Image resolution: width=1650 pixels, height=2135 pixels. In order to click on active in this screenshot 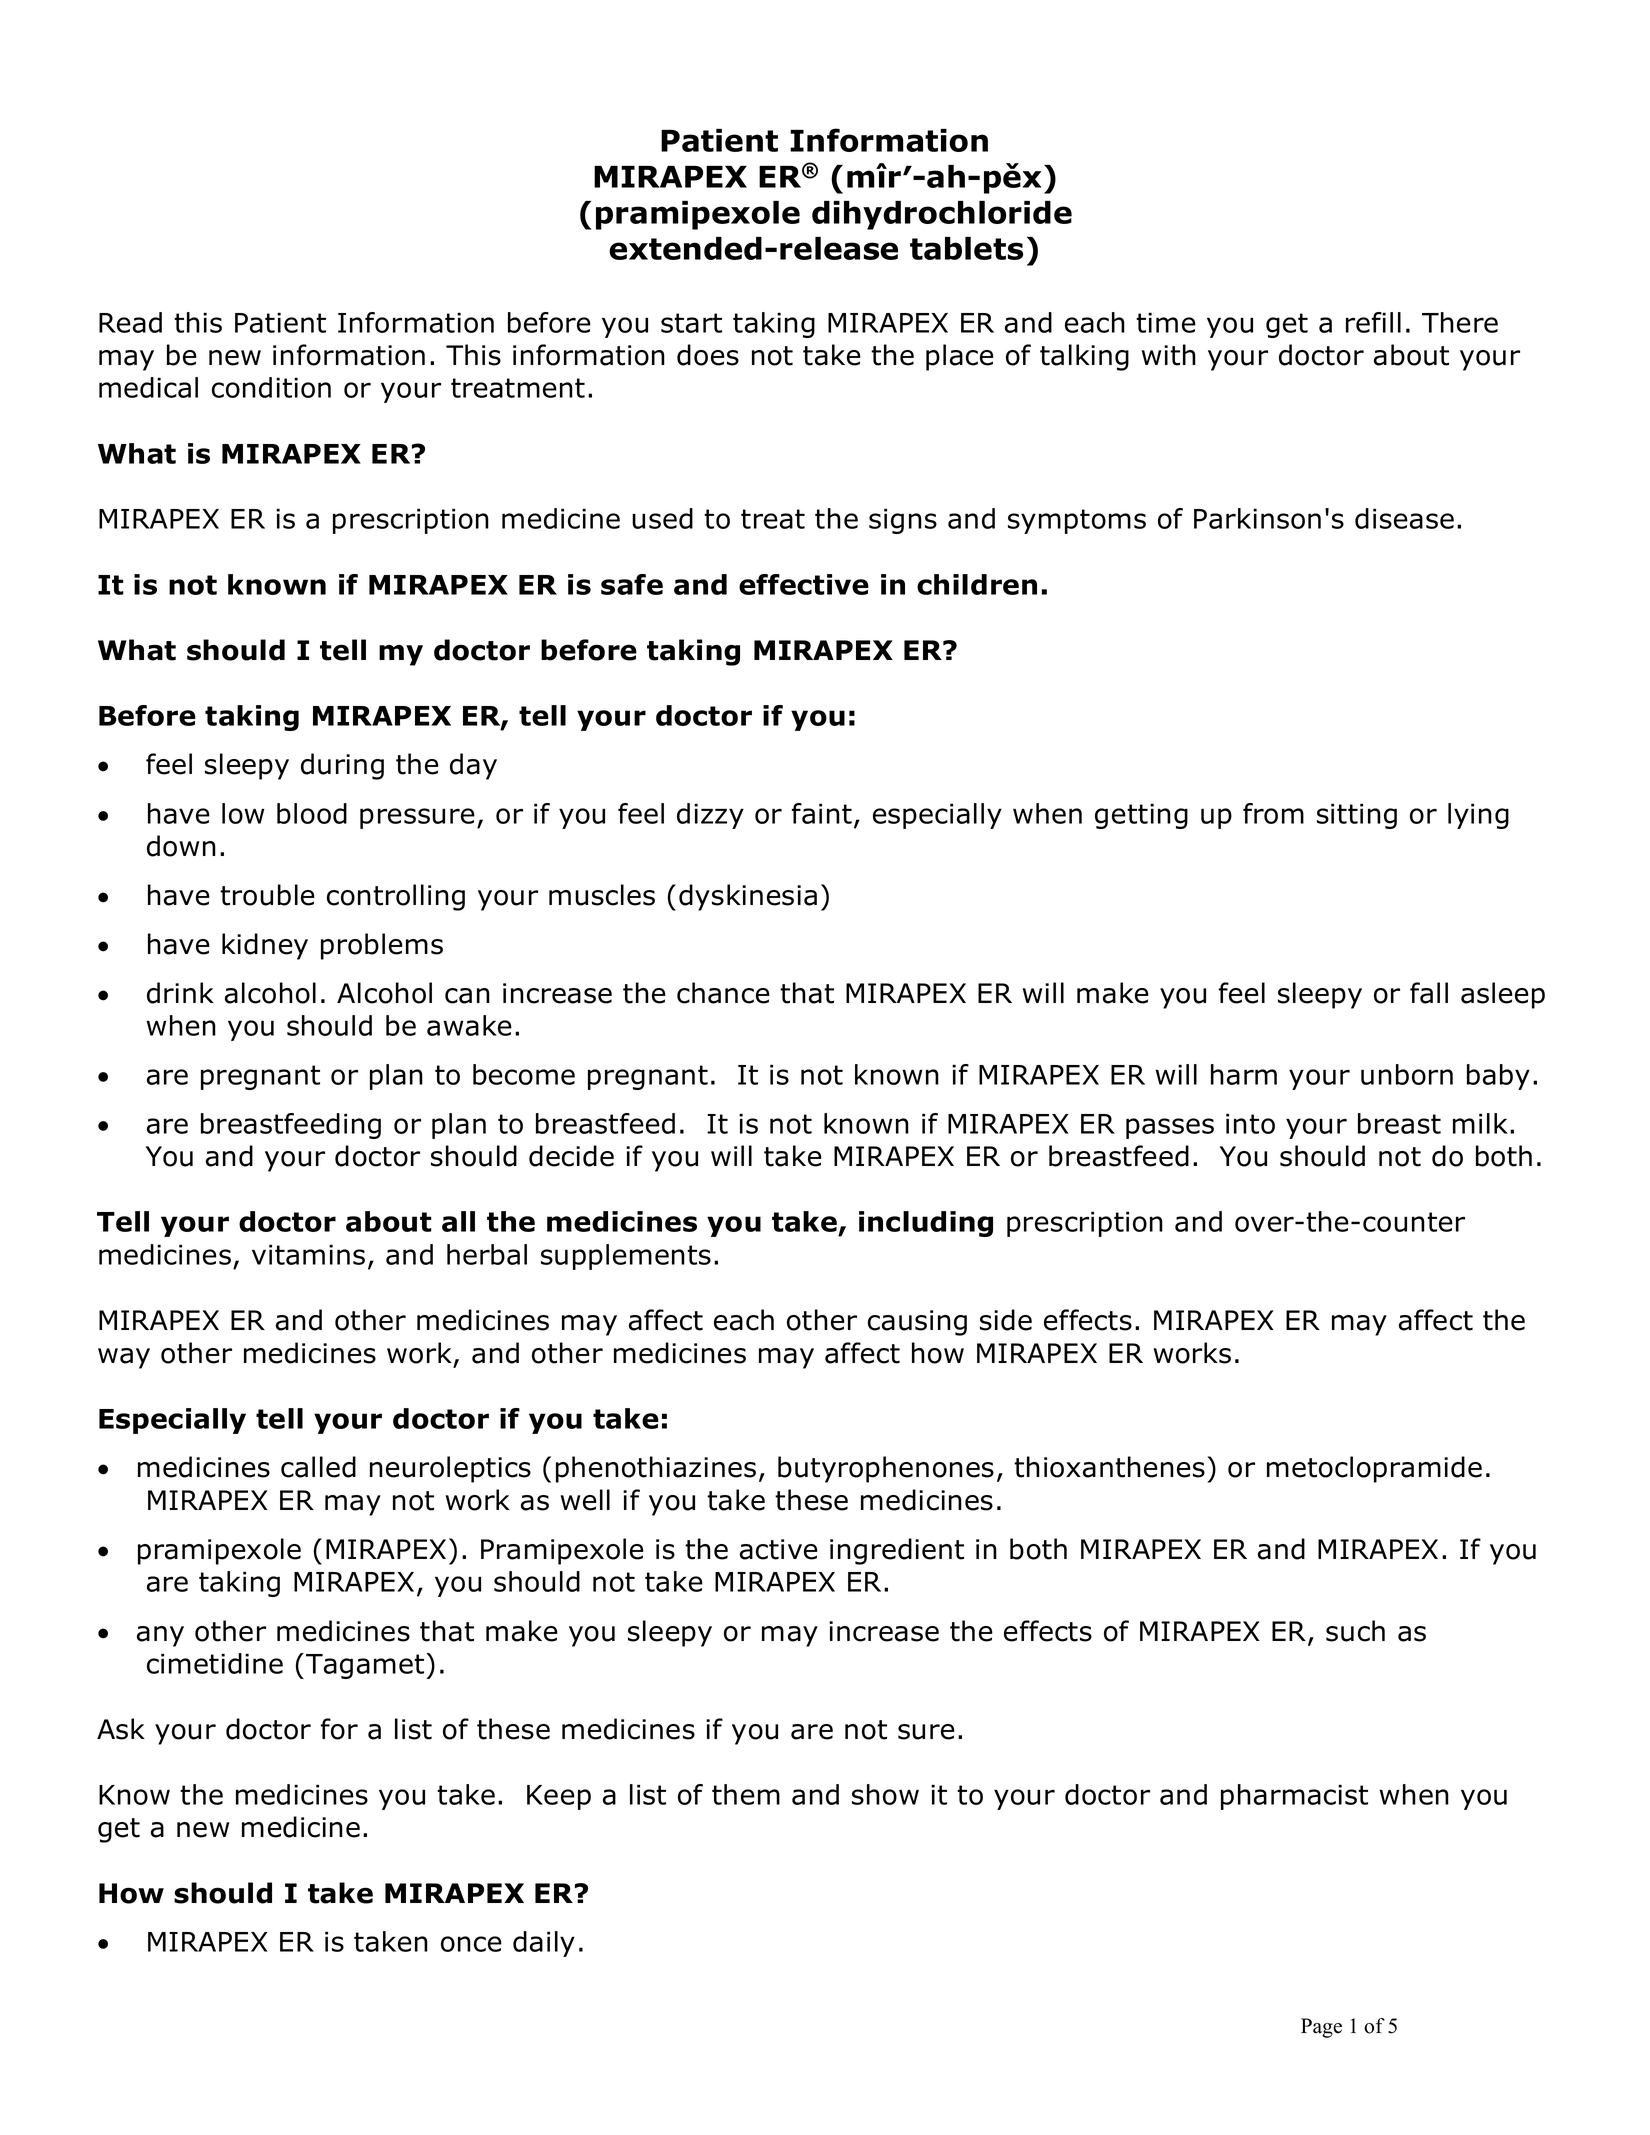, I will do `click(779, 1549)`.
